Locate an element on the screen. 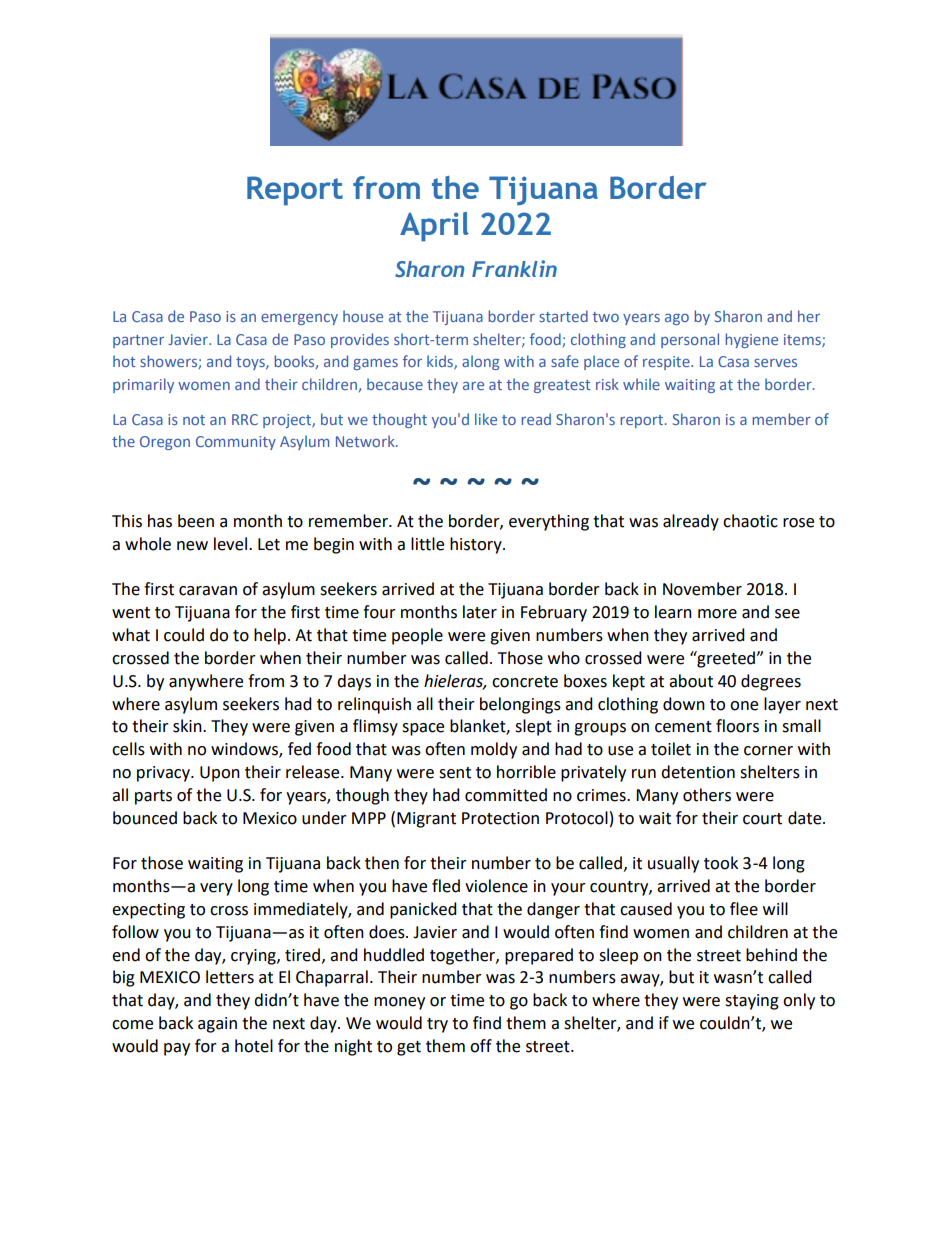 This screenshot has height=1233, width=952. April is located at coordinates (434, 227).
